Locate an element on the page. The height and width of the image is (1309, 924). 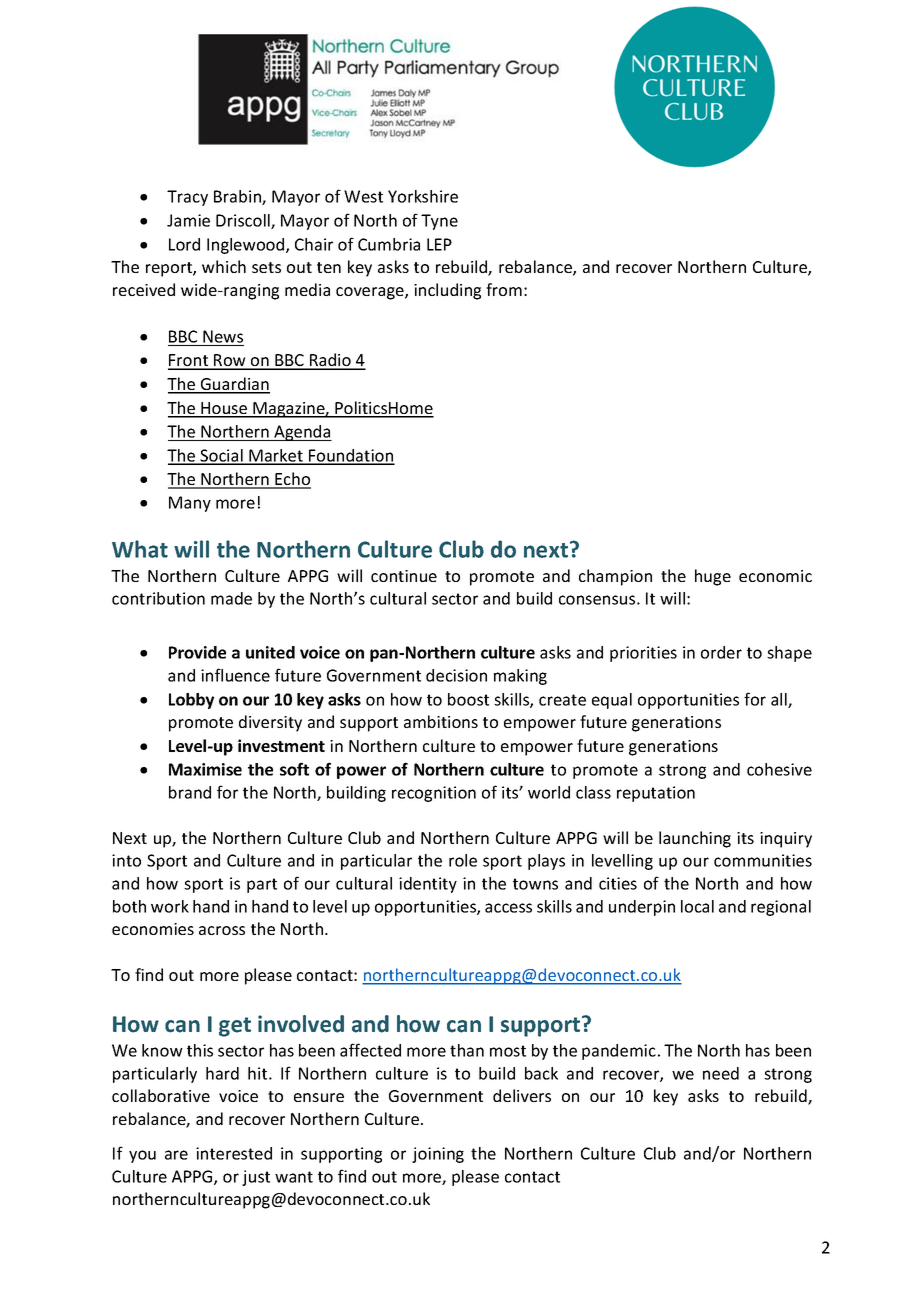
order is located at coordinates (721, 652).
